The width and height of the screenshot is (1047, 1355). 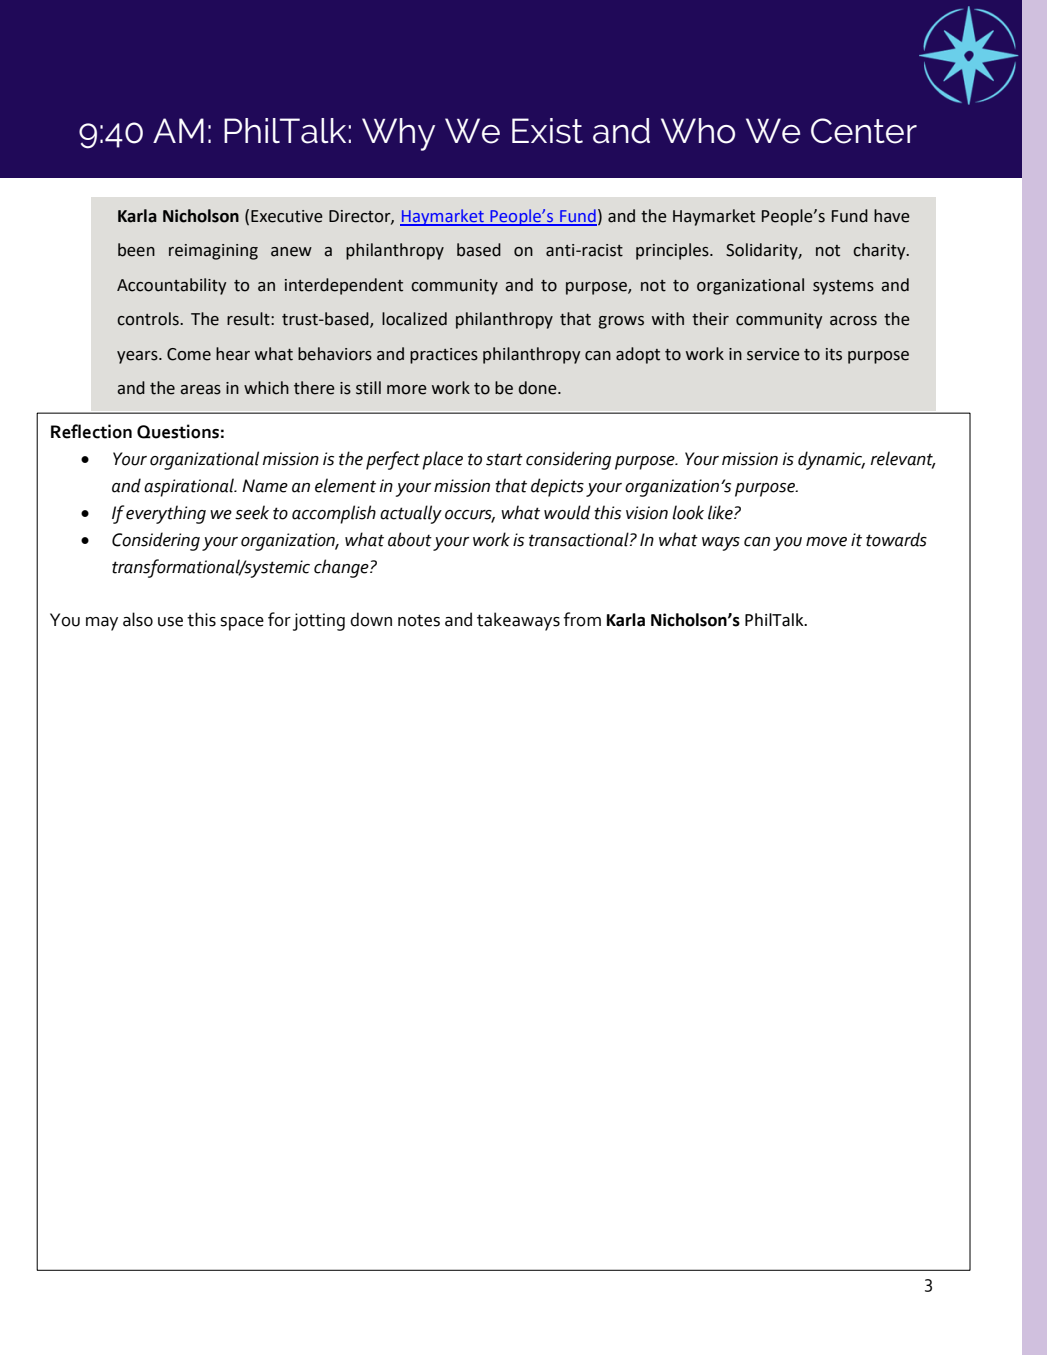 What do you see at coordinates (864, 131) in the screenshot?
I see `Center` at bounding box center [864, 131].
